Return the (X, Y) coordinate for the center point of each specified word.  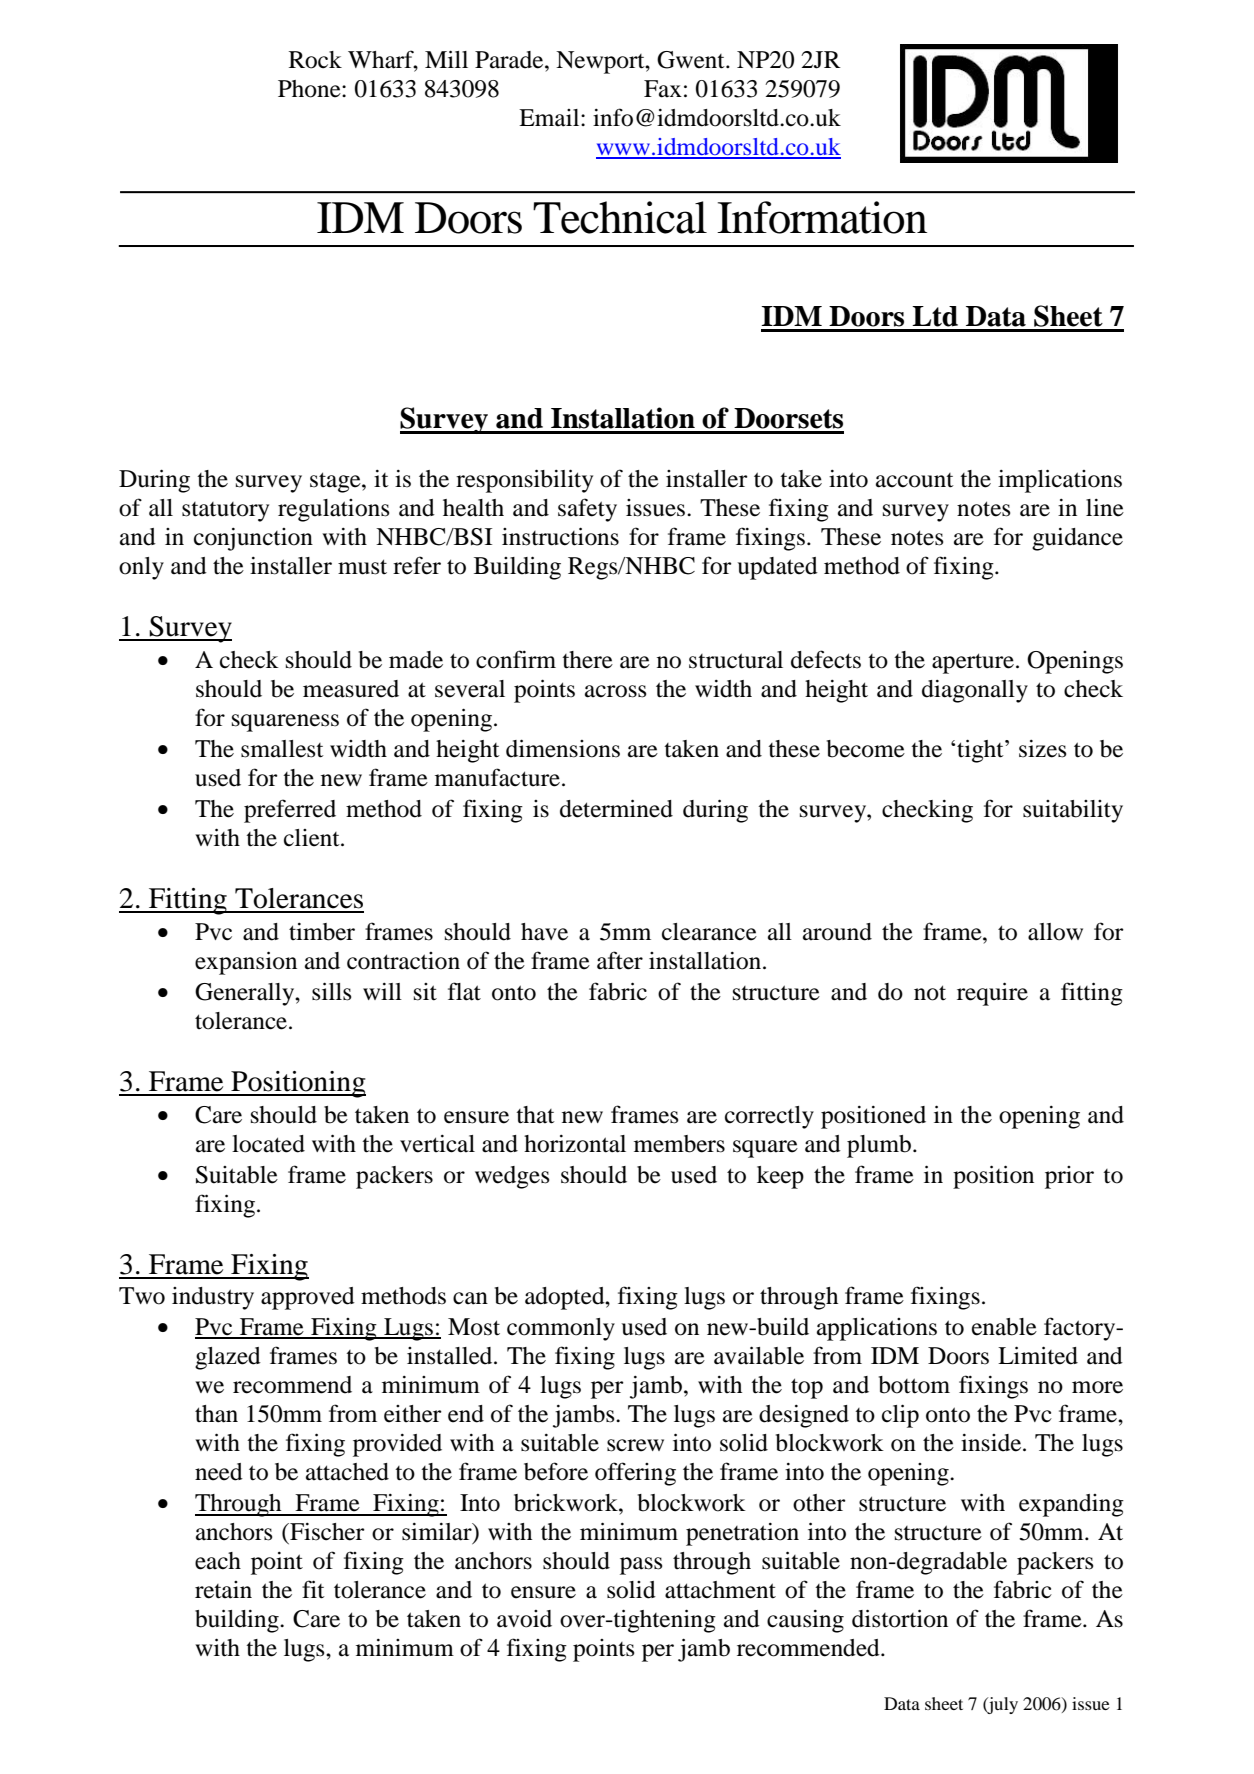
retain (223, 1590)
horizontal (575, 1144)
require (992, 994)
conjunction (253, 539)
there (587, 660)
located (268, 1144)
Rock (315, 60)
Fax (663, 89)
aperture (973, 663)
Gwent (692, 60)
